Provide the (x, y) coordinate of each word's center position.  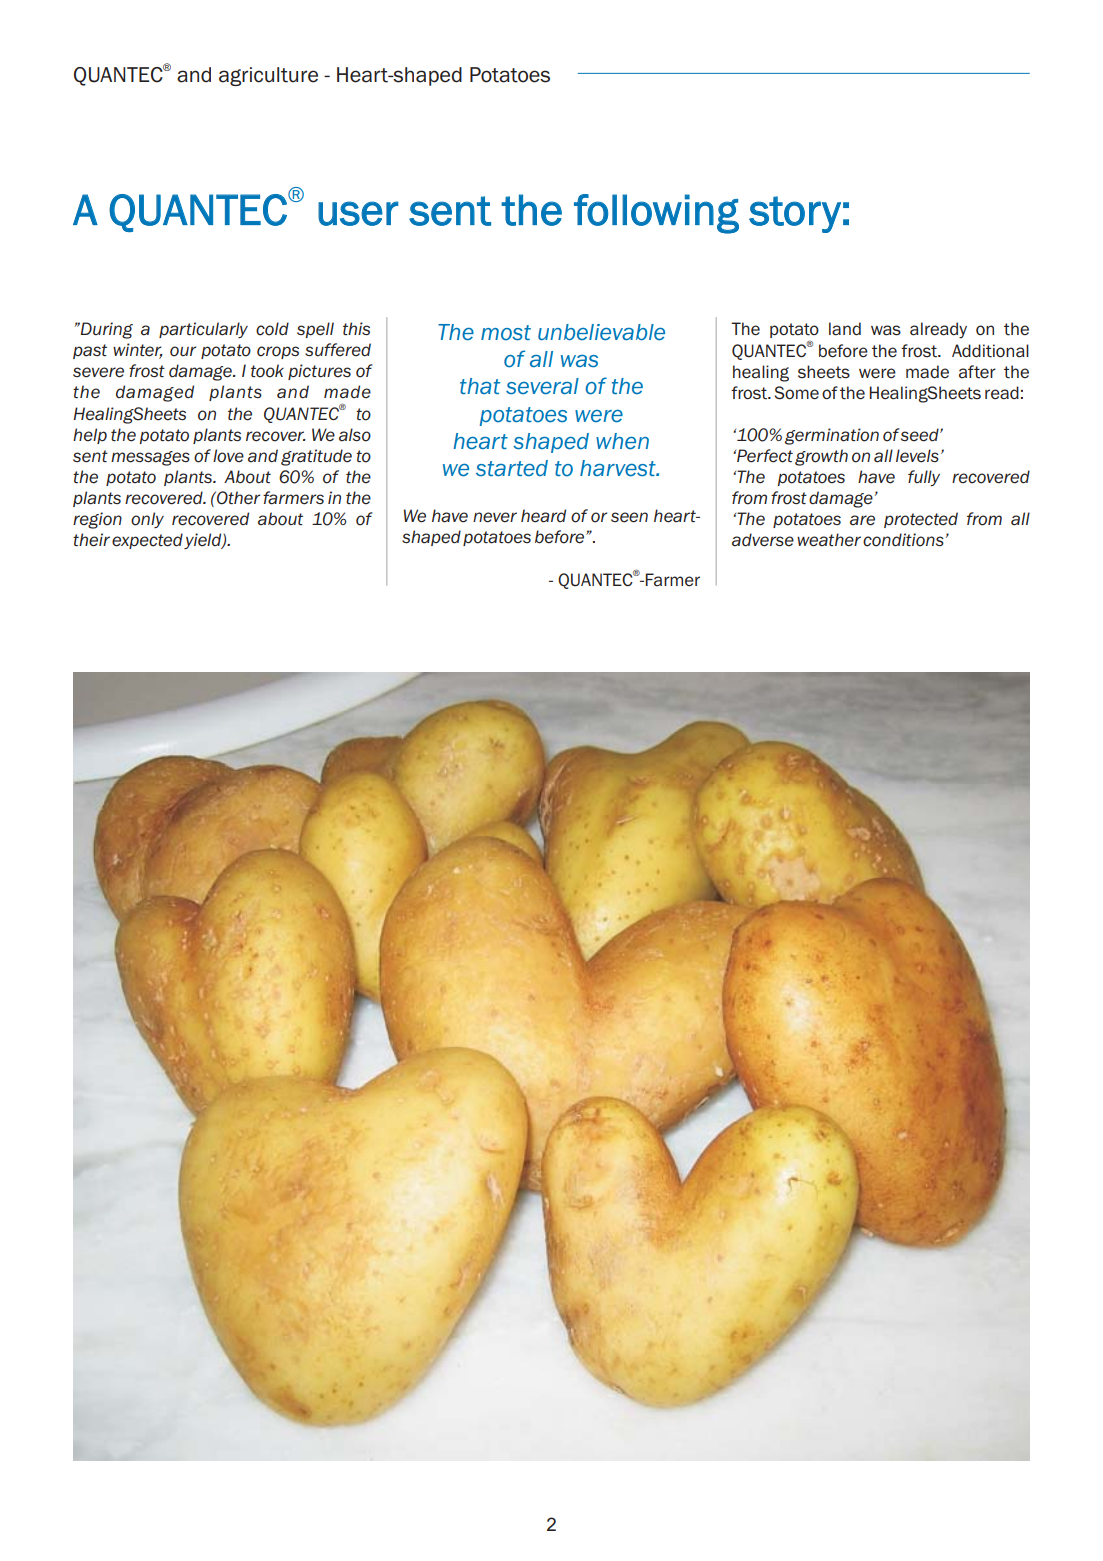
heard (543, 516)
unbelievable (601, 332)
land (845, 329)
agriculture (268, 76)
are (862, 520)
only (147, 520)
